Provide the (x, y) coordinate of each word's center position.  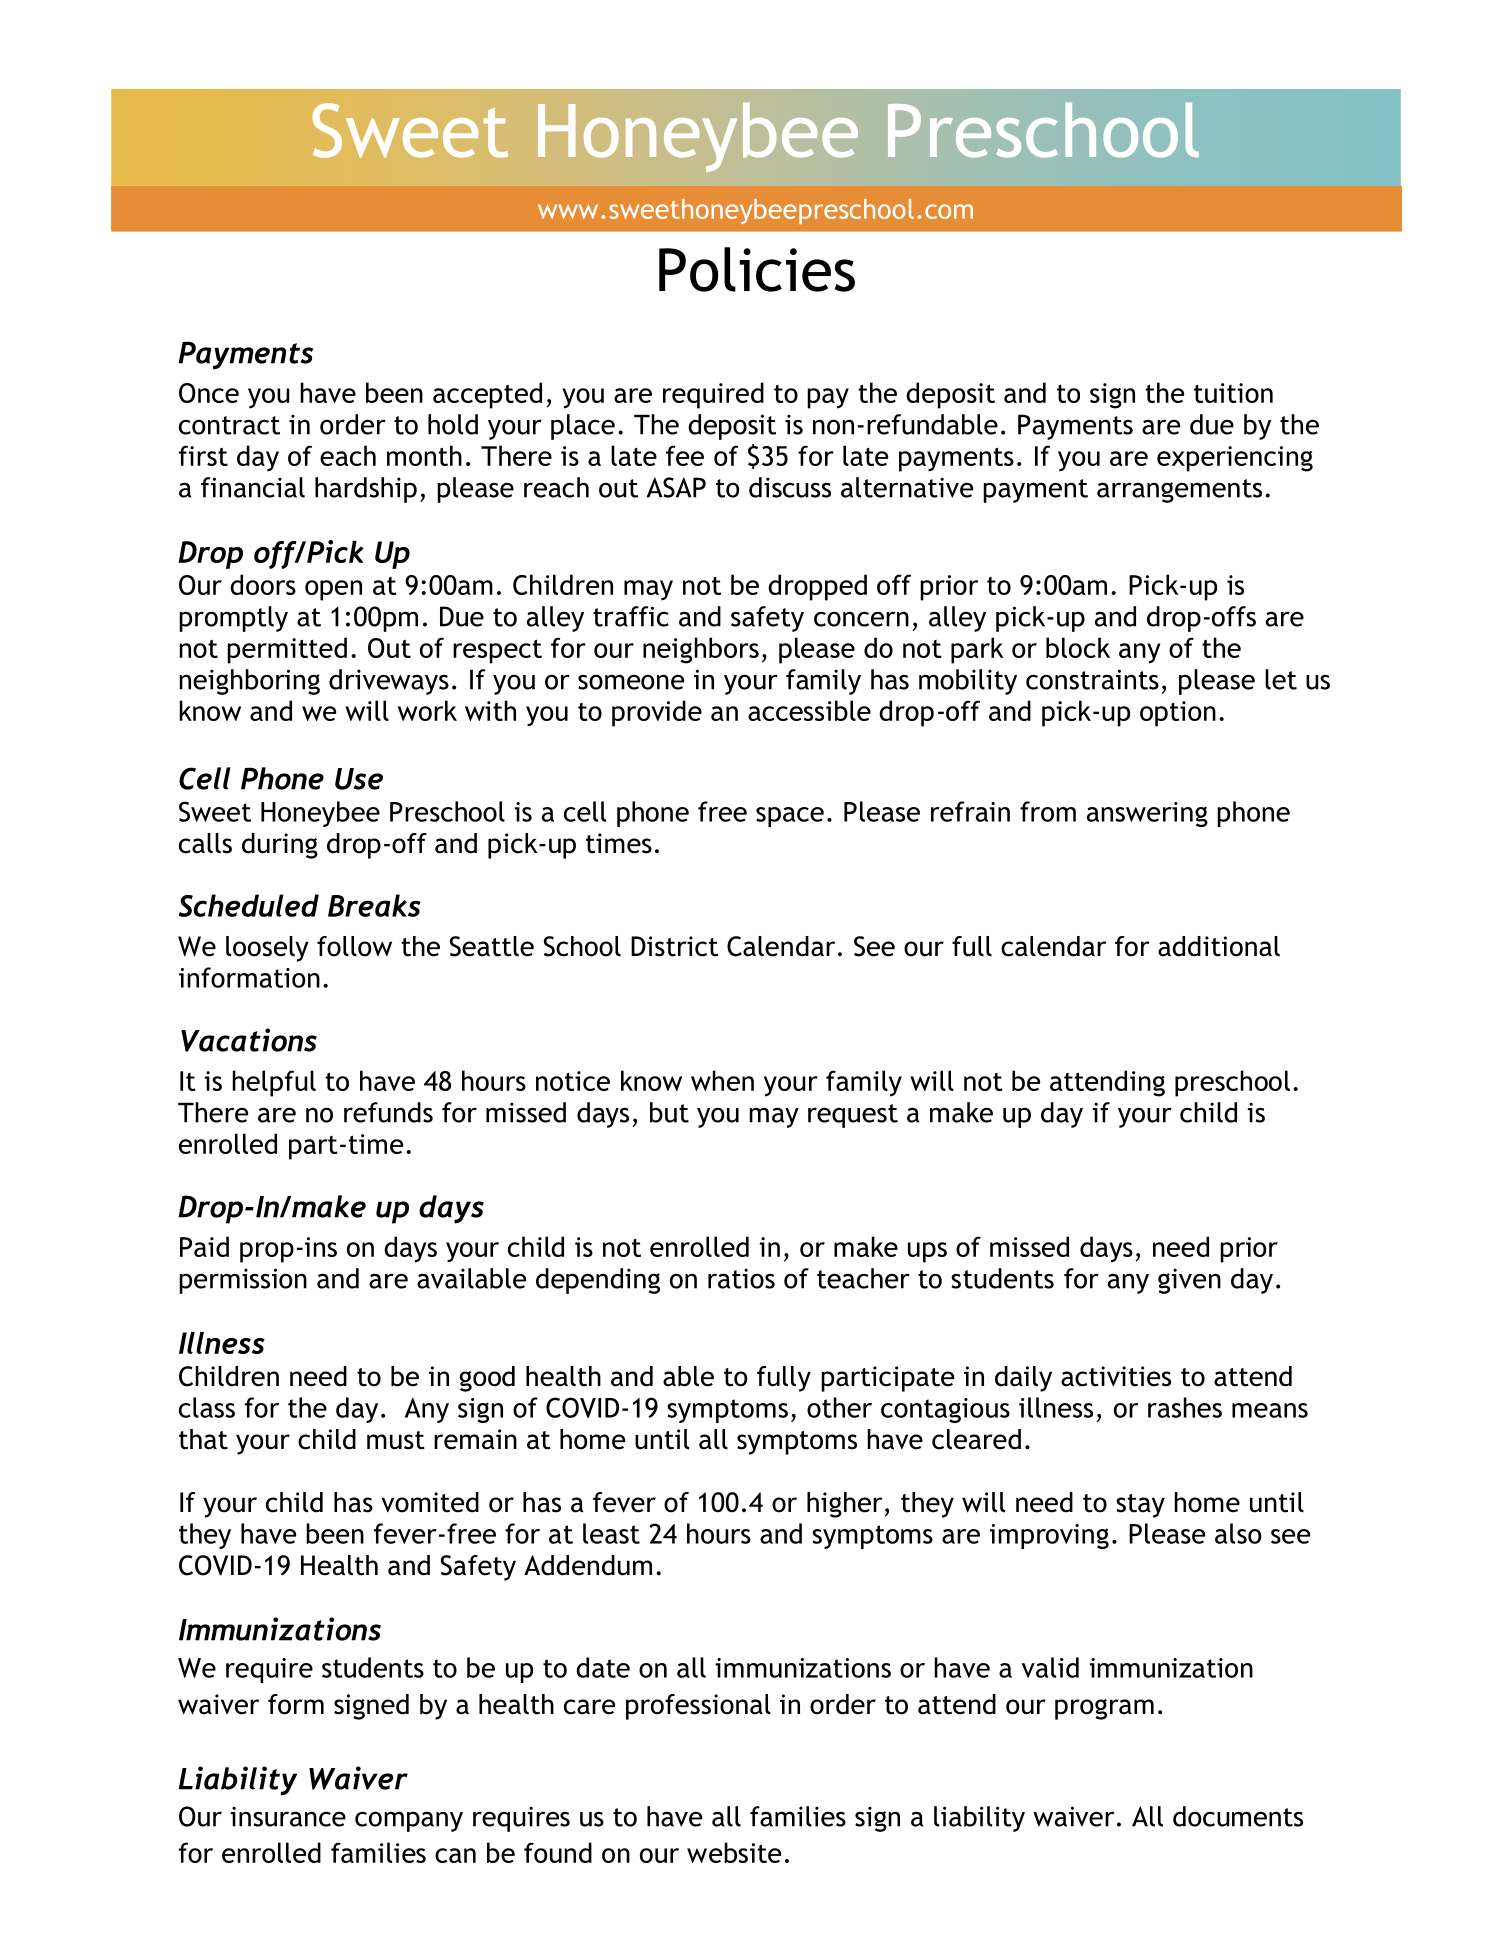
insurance (288, 1816)
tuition (1233, 393)
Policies (757, 269)
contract (229, 425)
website (734, 1852)
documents (1238, 1816)
